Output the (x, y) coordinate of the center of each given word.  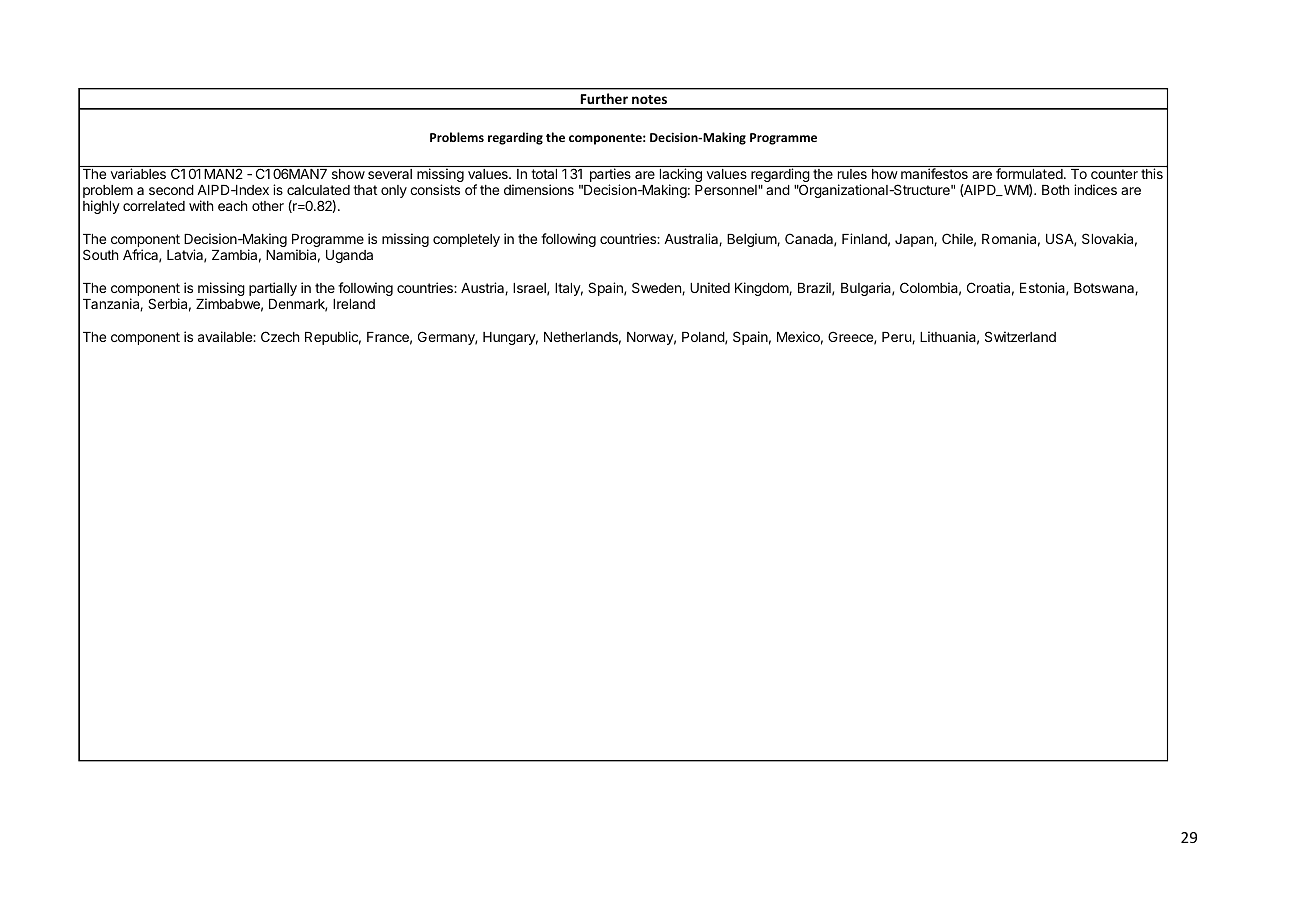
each (232, 206)
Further (604, 98)
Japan (915, 240)
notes (649, 99)
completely (466, 240)
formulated (1030, 173)
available (226, 336)
